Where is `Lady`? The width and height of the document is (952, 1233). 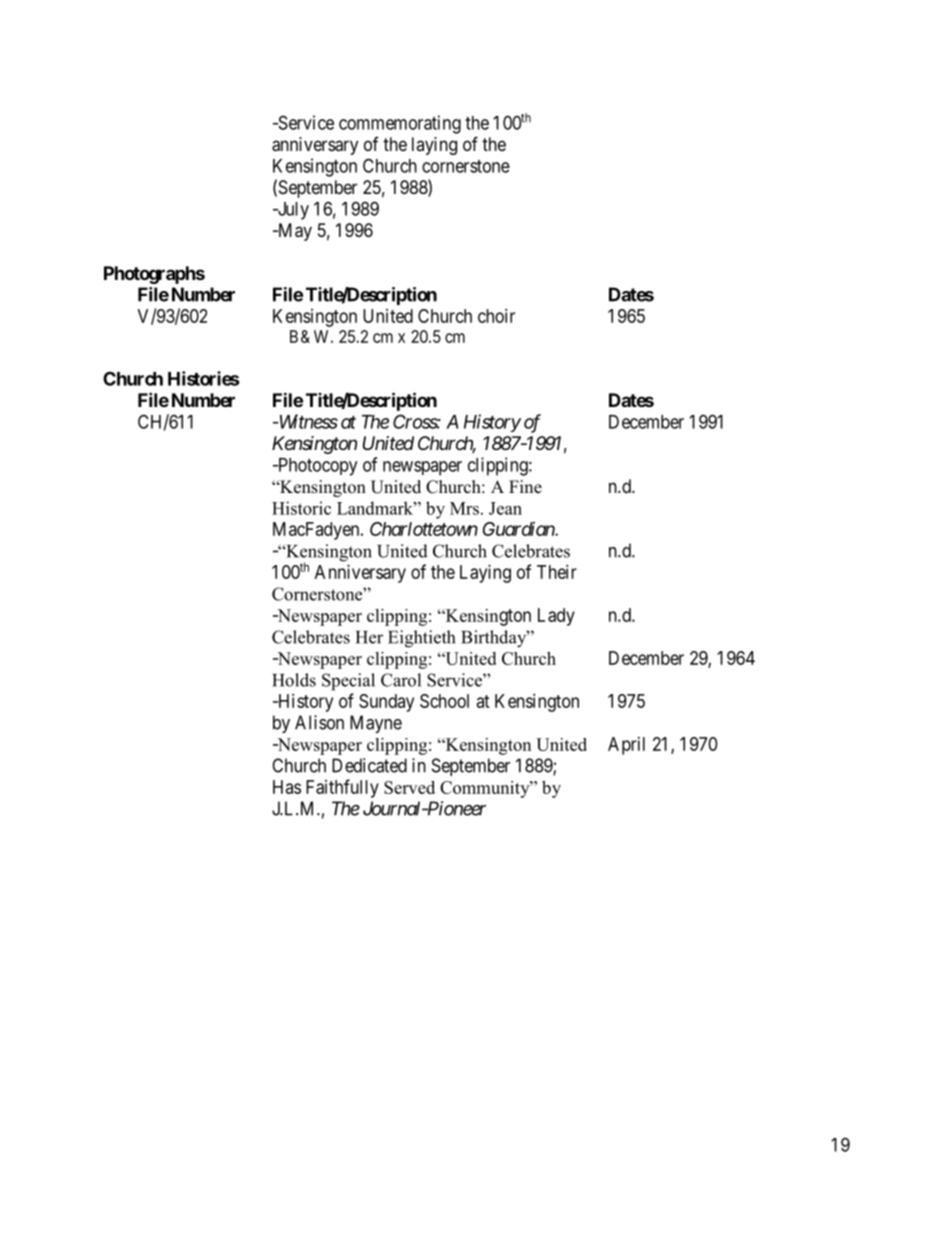 Lady is located at coordinates (556, 617).
